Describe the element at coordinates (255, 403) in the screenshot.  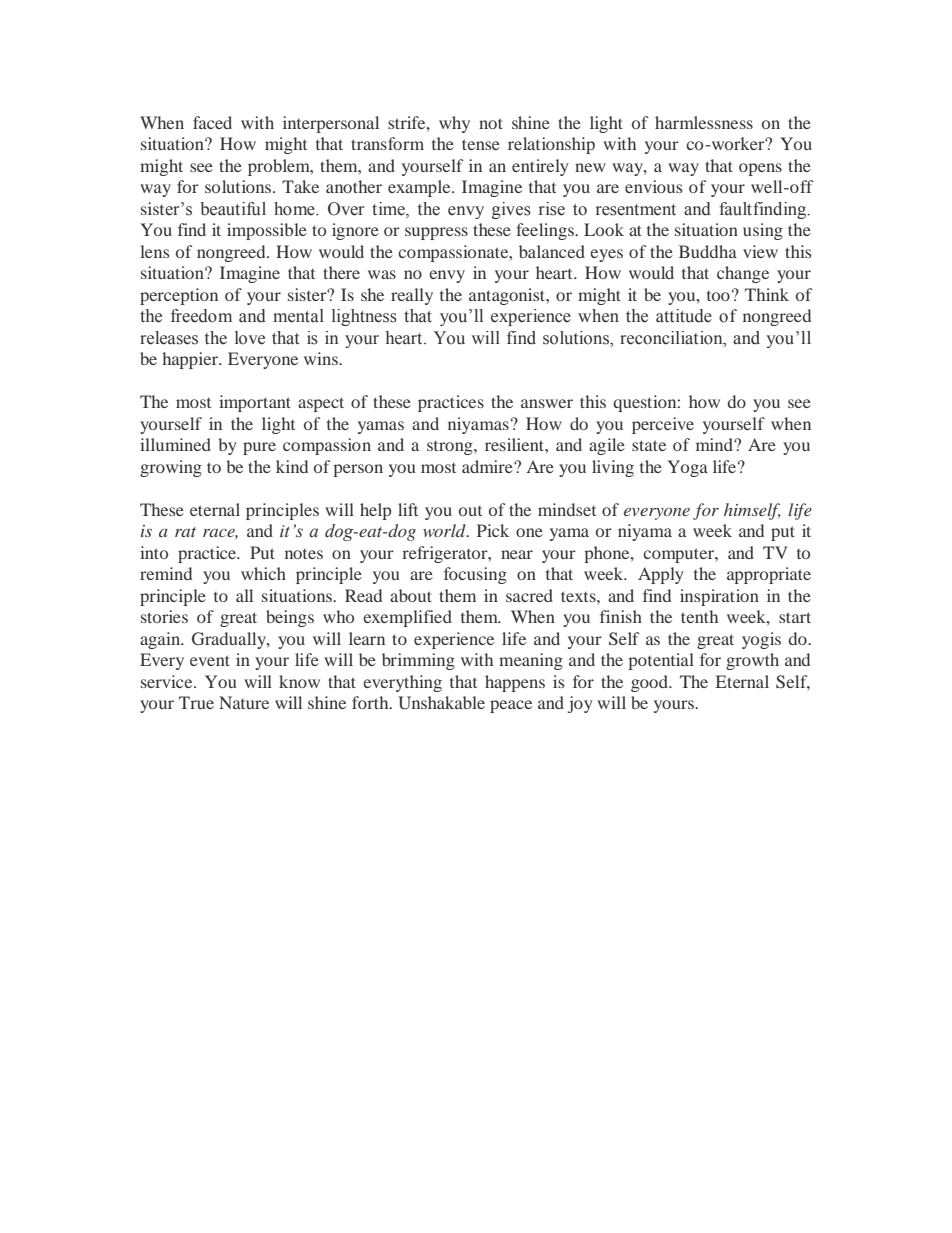
I see `important` at that location.
